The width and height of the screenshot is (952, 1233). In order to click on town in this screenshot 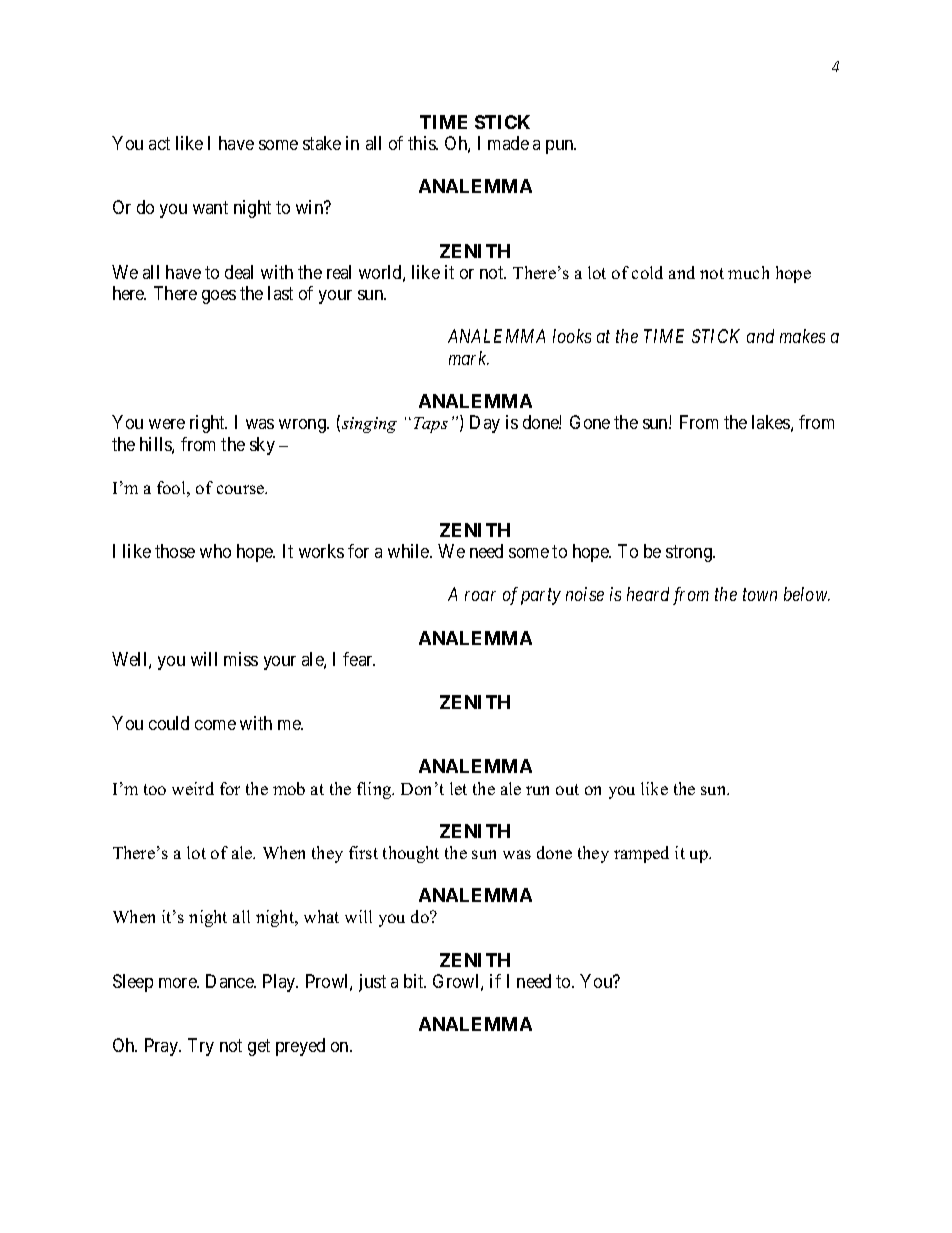, I will do `click(760, 595)`.
